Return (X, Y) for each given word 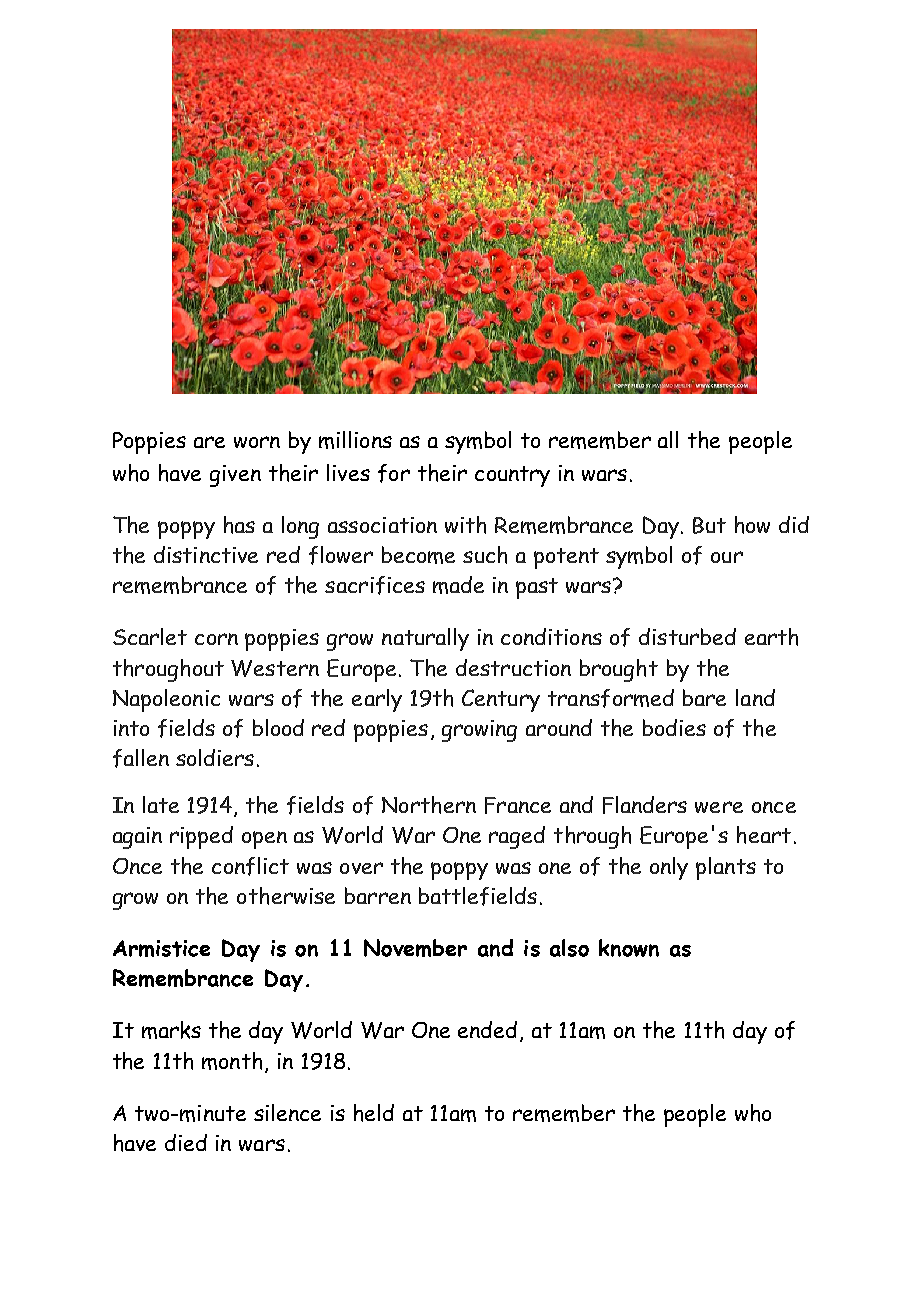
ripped (201, 837)
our (727, 557)
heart (764, 835)
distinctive (206, 554)
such (485, 555)
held (374, 1113)
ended (487, 1029)
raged (517, 837)
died (186, 1142)
